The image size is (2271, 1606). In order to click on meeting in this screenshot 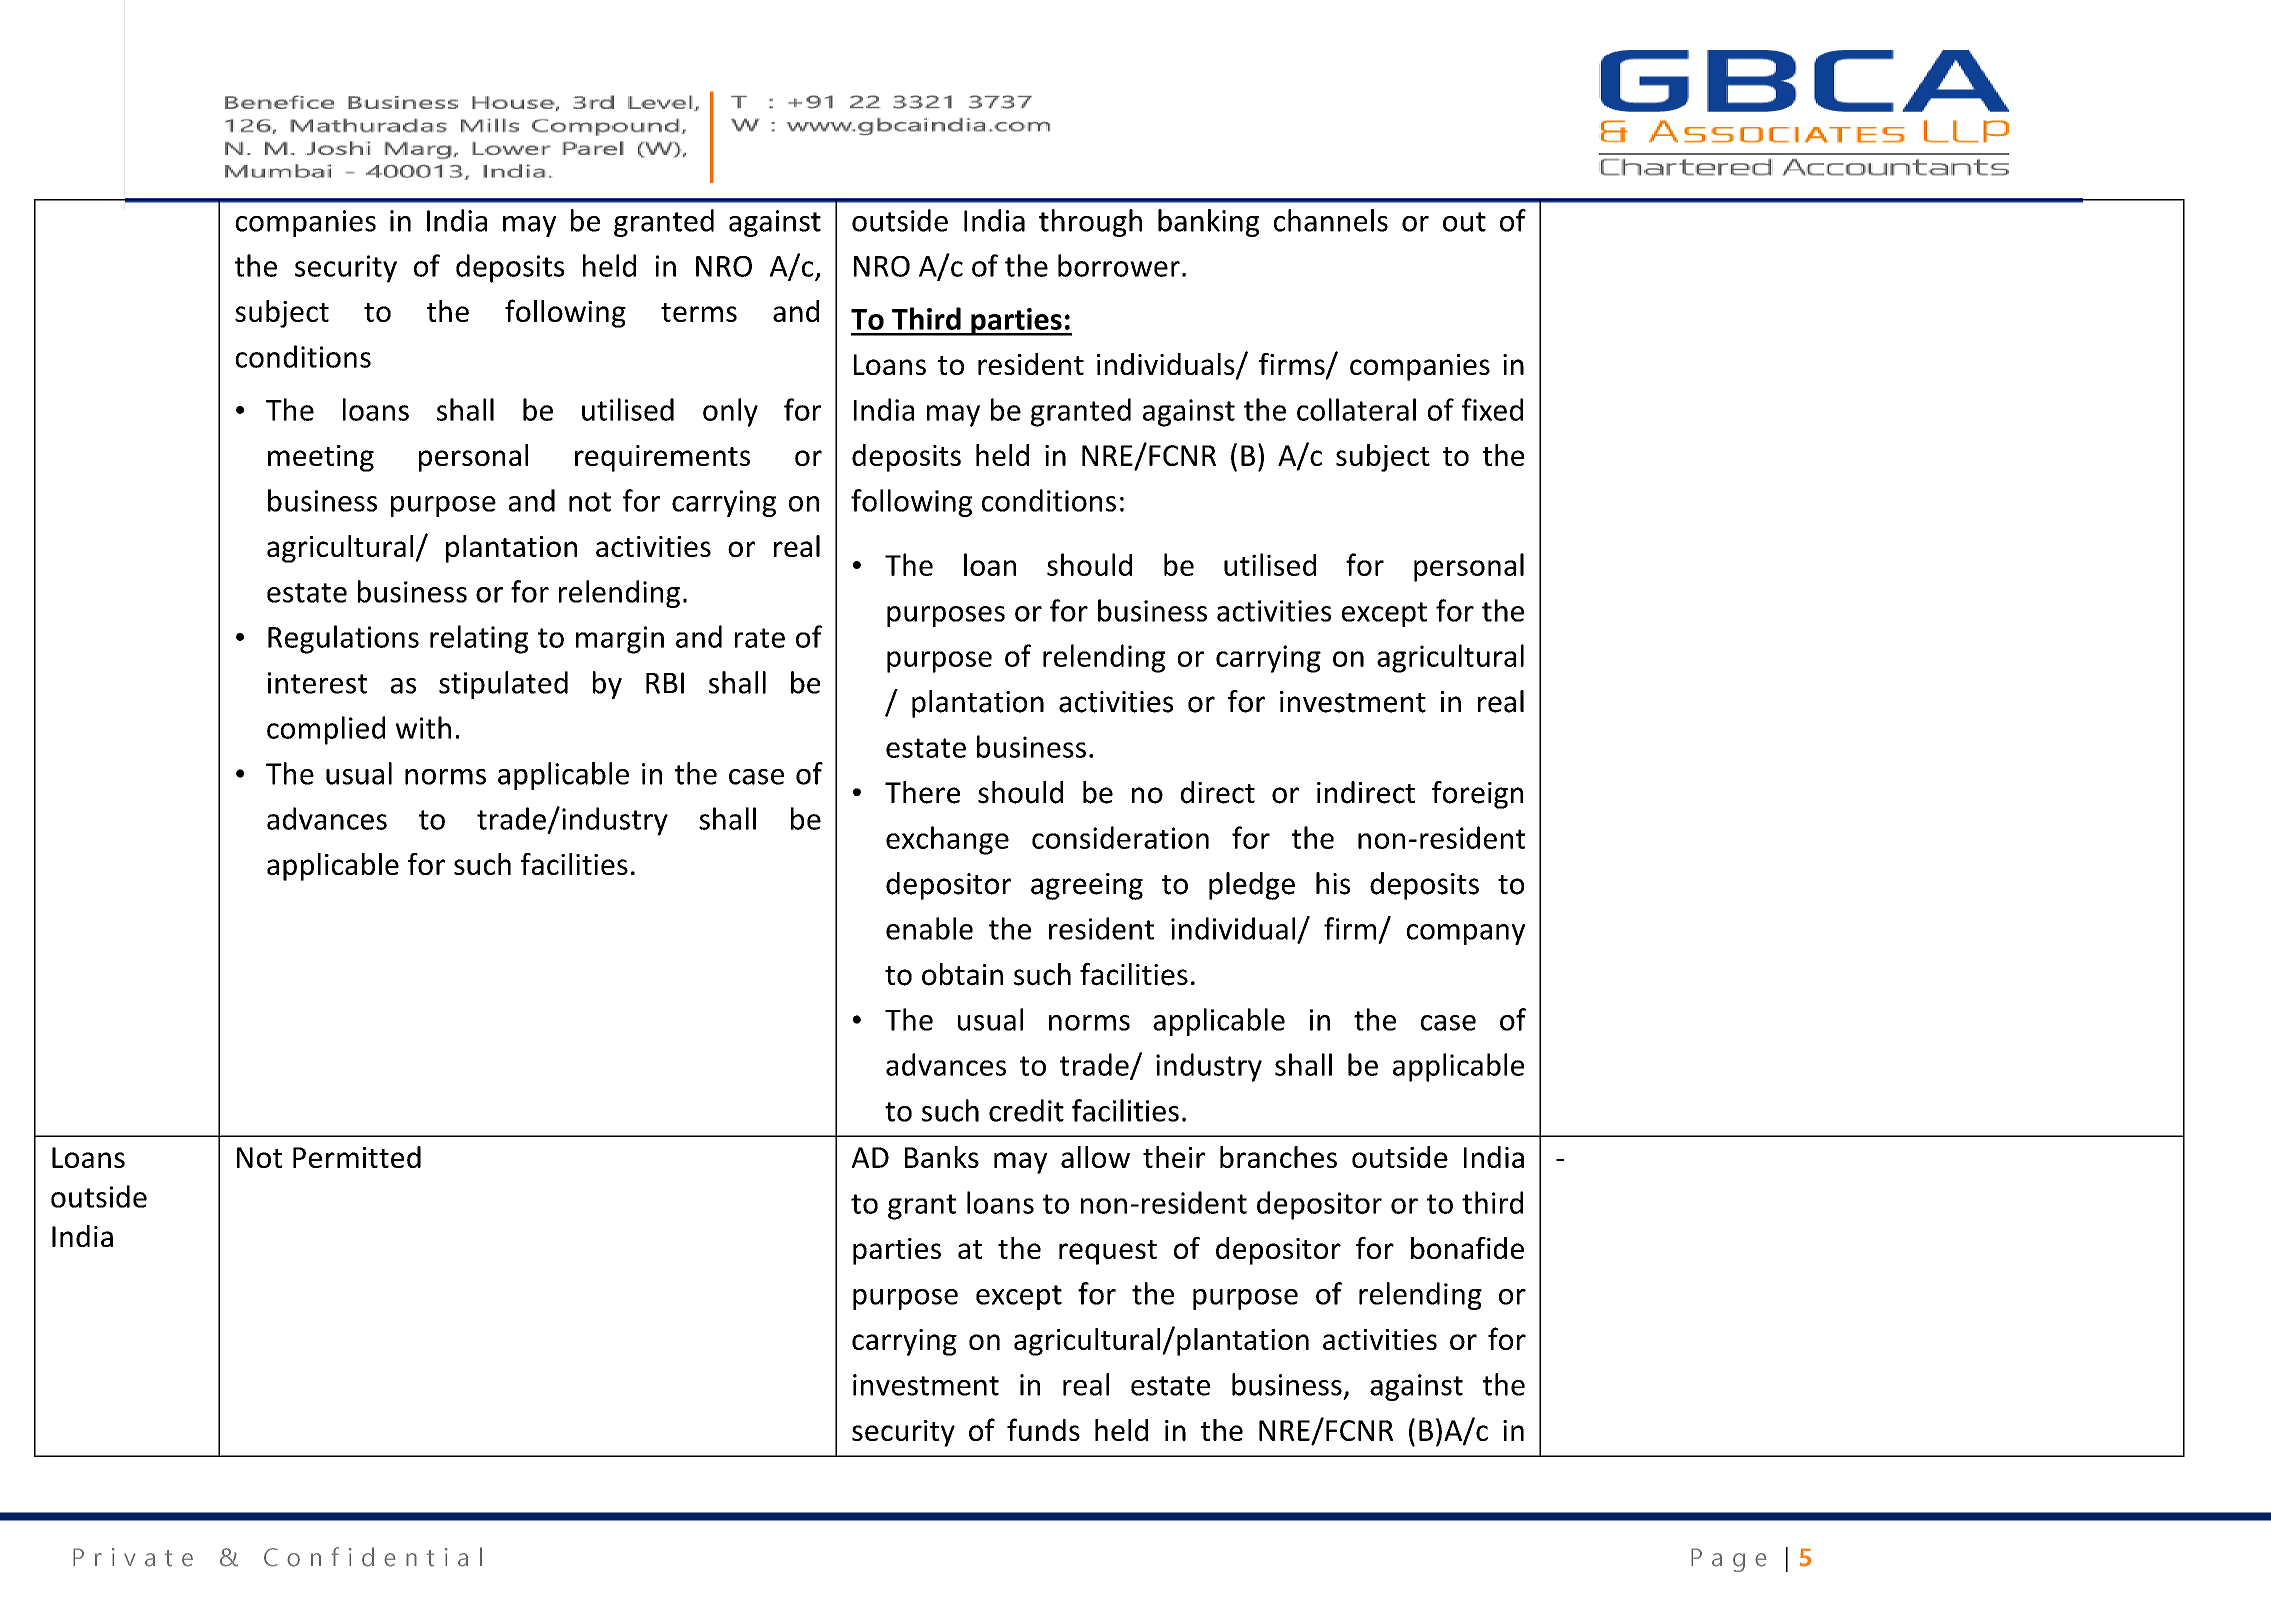, I will do `click(321, 458)`.
